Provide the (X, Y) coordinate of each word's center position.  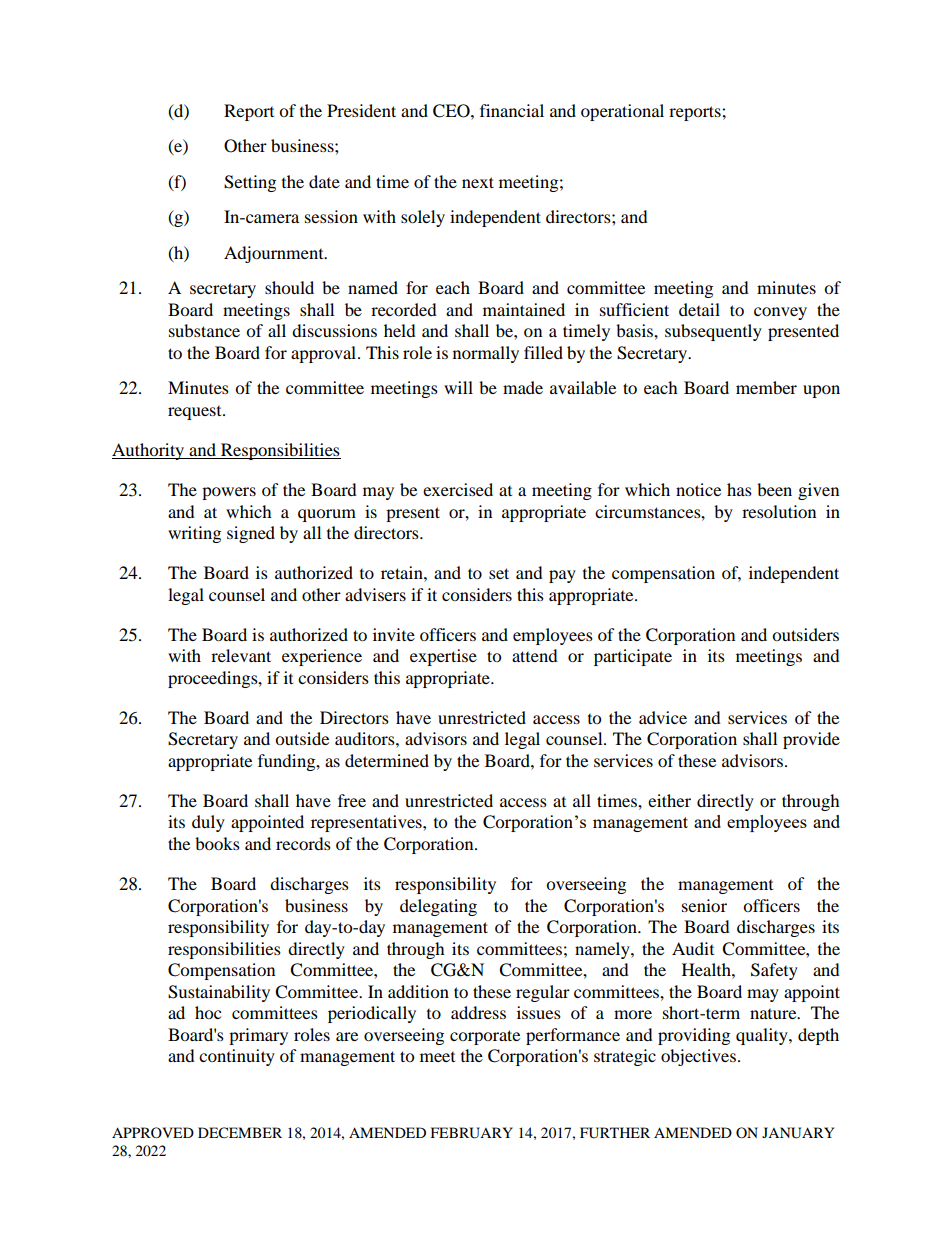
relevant (241, 655)
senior (704, 905)
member (766, 387)
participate (633, 657)
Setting (250, 183)
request (196, 413)
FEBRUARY (472, 1133)
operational (622, 112)
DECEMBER (240, 1133)
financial (512, 110)
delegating (438, 907)
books (217, 843)
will (458, 387)
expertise (443, 657)
